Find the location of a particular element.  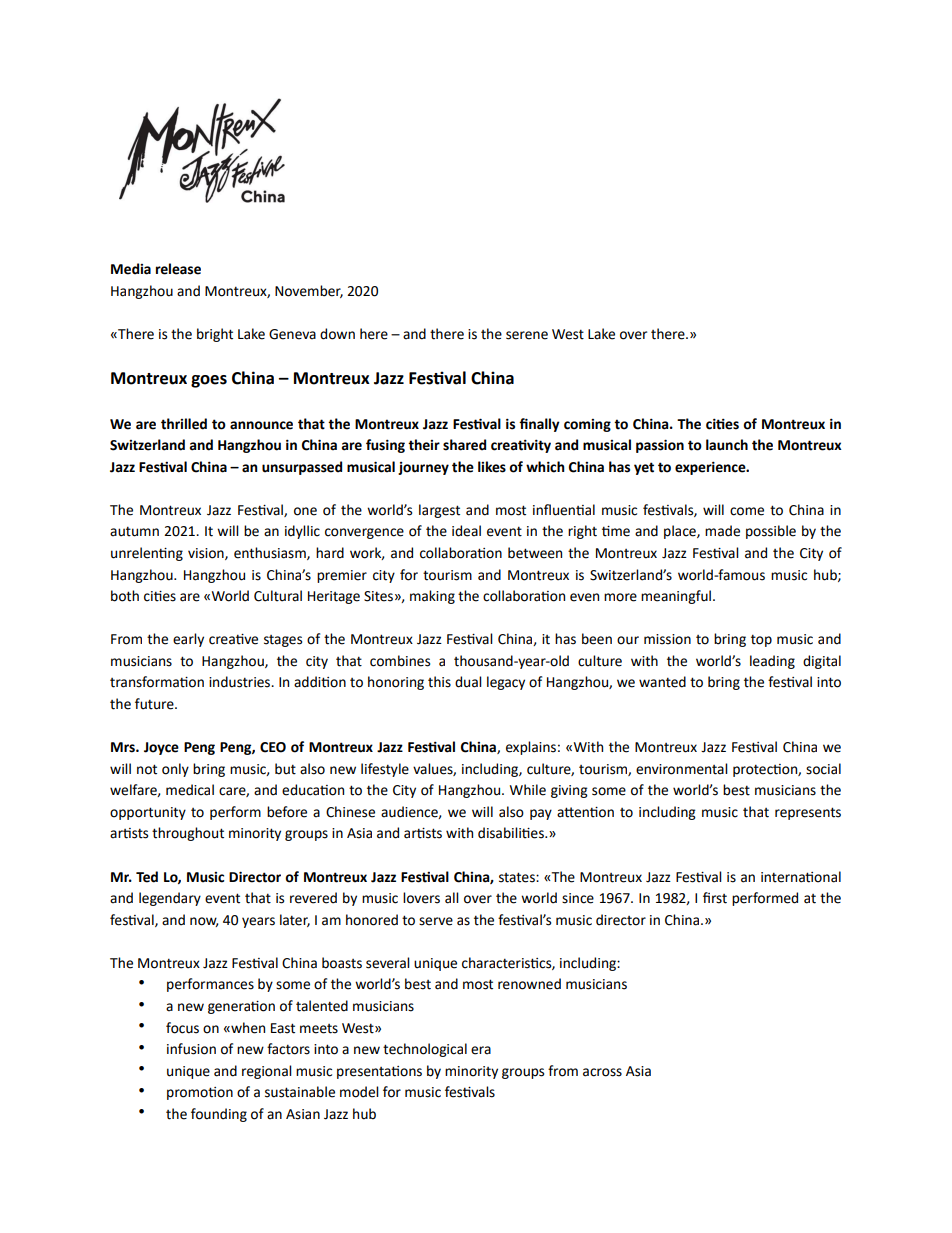

making is located at coordinates (432, 597).
